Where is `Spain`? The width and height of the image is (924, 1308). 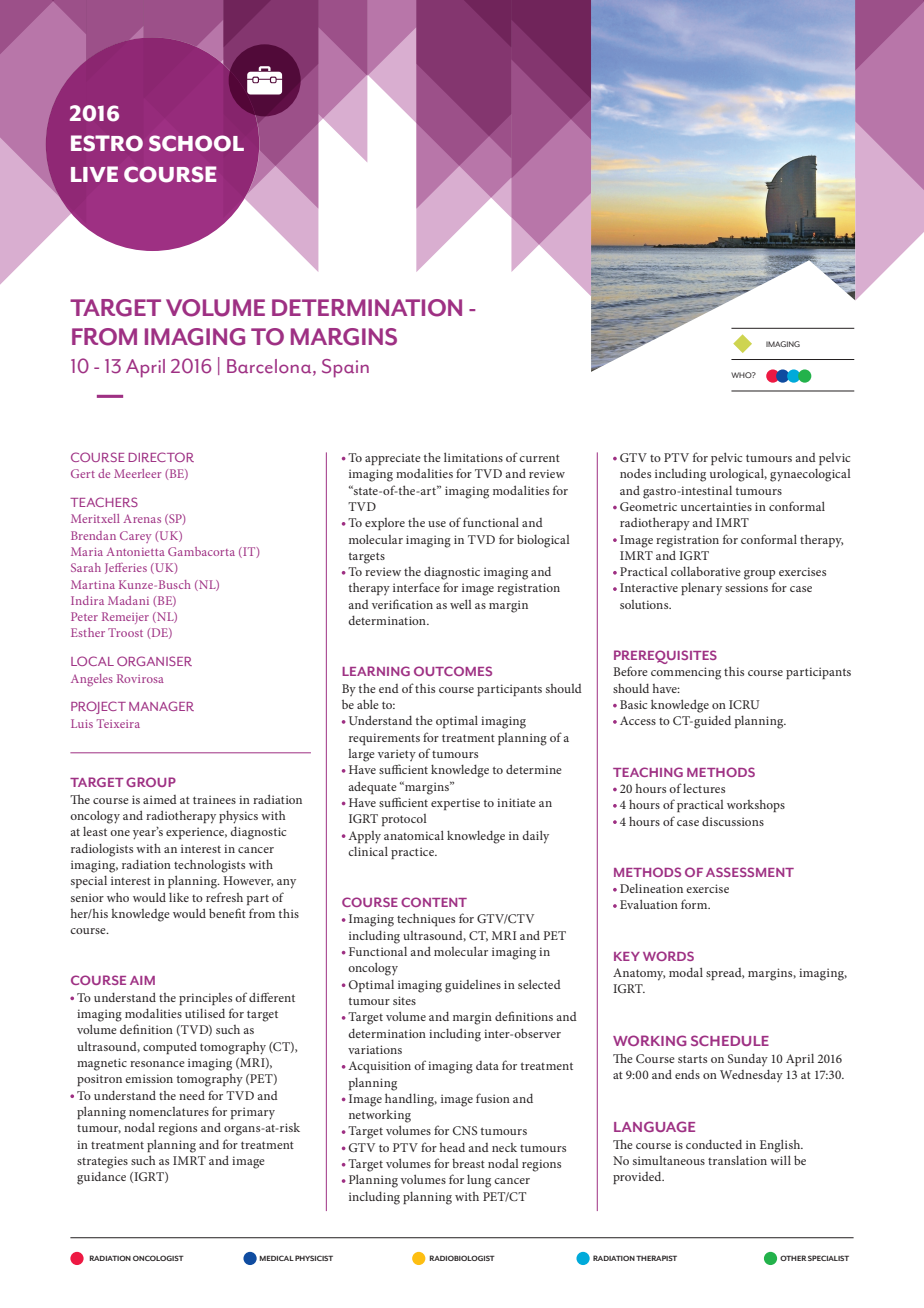 Spain is located at coordinates (345, 368).
